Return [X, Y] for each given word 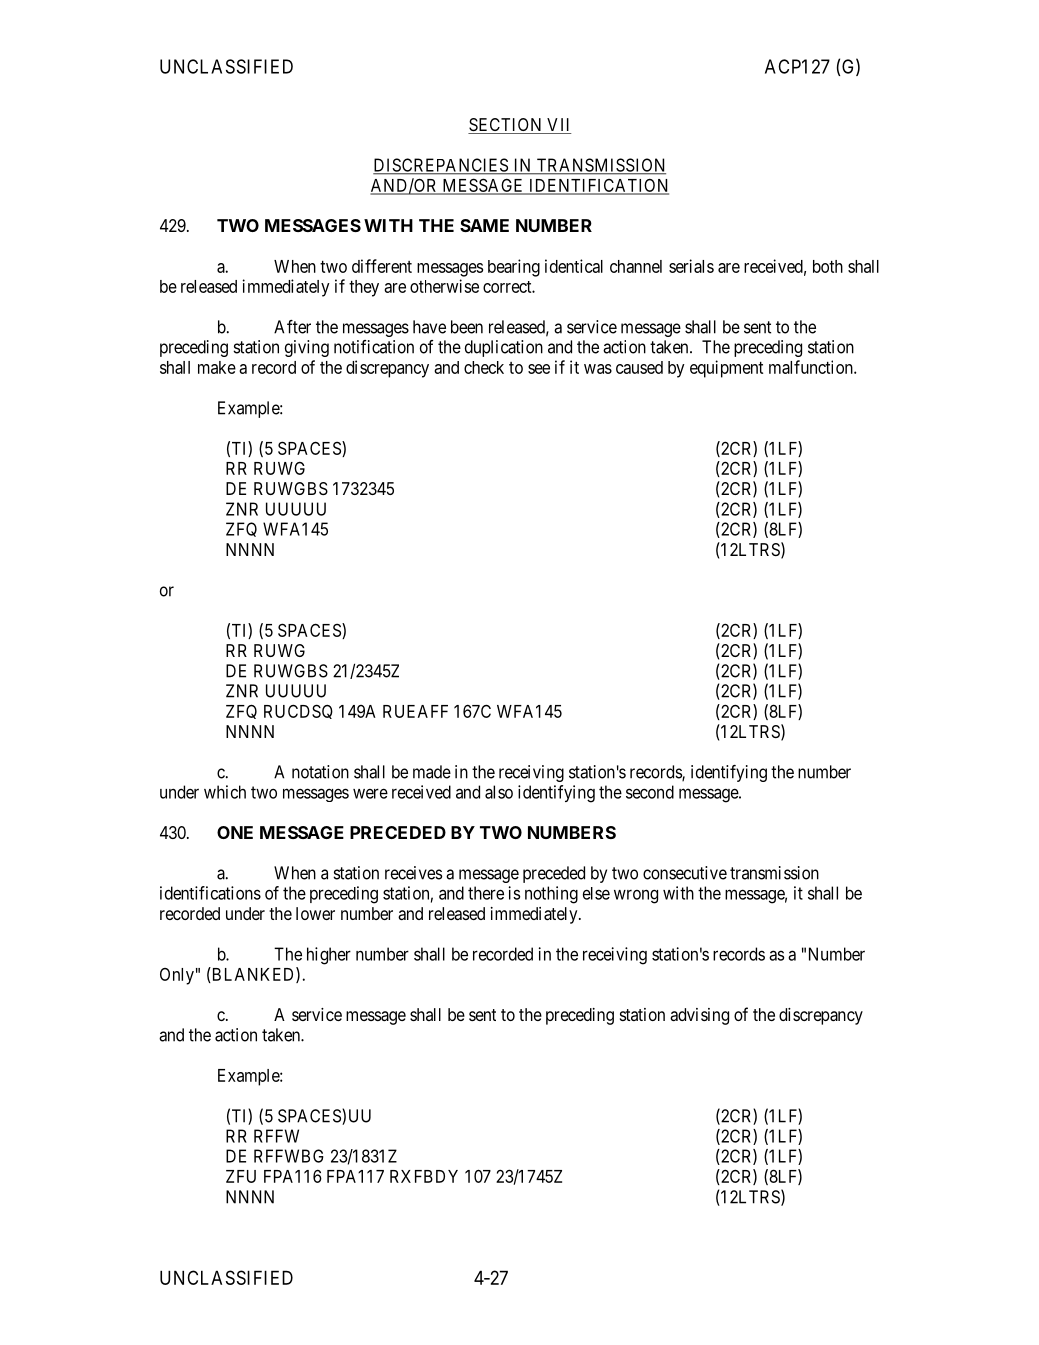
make [217, 367]
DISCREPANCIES [441, 166]
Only [177, 976]
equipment [726, 369]
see [539, 369]
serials [691, 266]
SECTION [506, 126]
